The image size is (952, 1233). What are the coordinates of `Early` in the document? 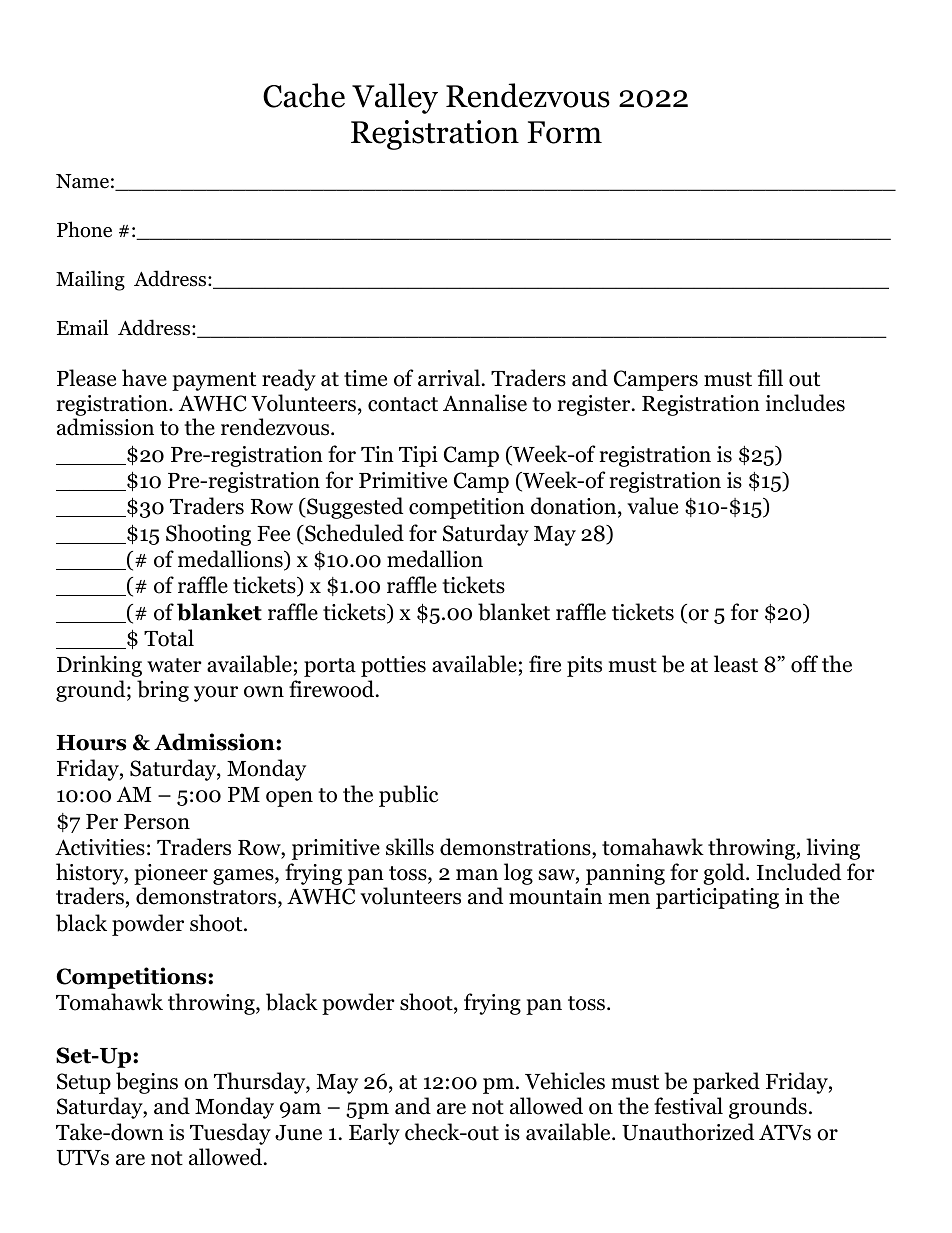 It's located at (374, 1134).
